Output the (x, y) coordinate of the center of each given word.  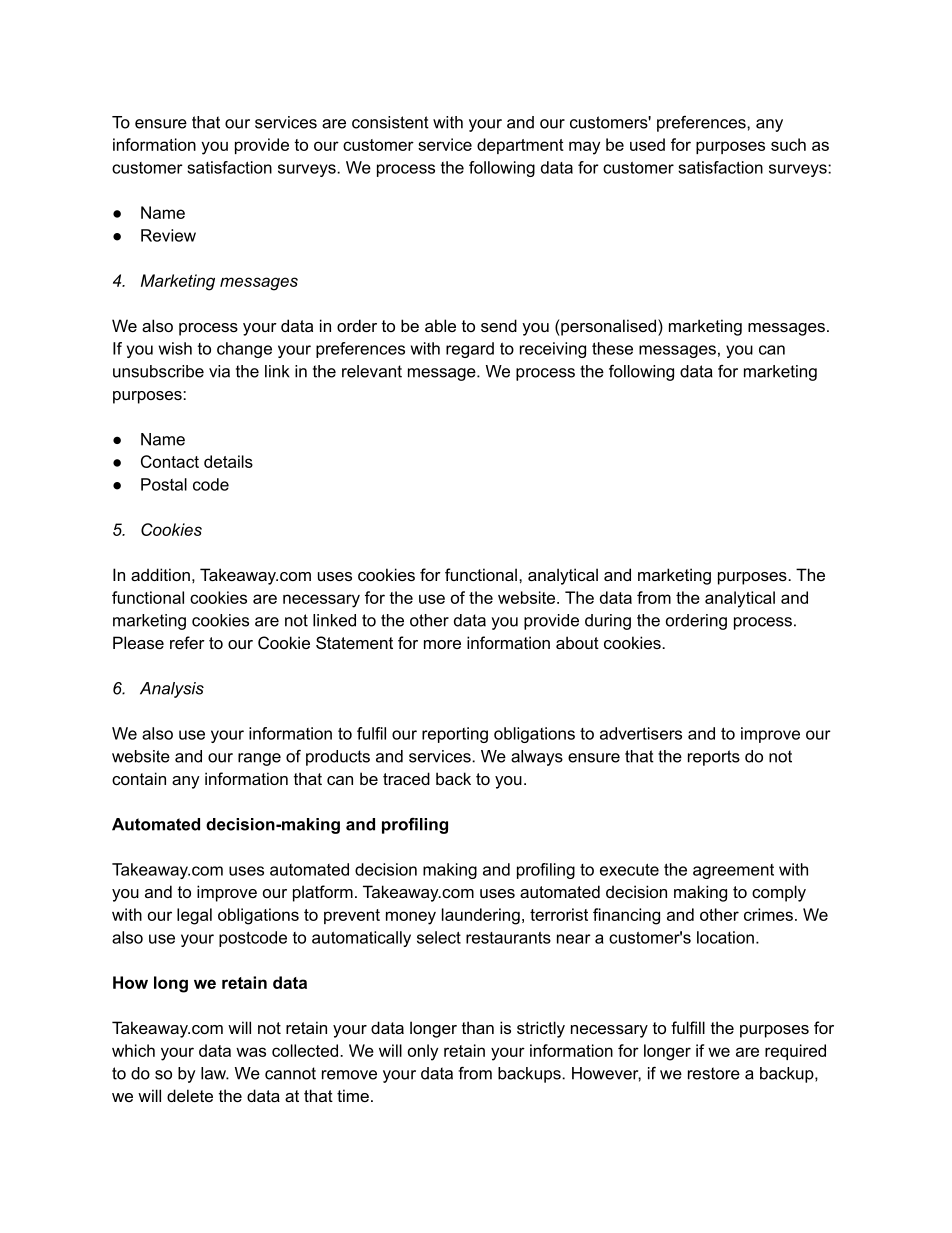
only (423, 1052)
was (251, 1052)
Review (168, 235)
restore (714, 1073)
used (647, 144)
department (520, 146)
